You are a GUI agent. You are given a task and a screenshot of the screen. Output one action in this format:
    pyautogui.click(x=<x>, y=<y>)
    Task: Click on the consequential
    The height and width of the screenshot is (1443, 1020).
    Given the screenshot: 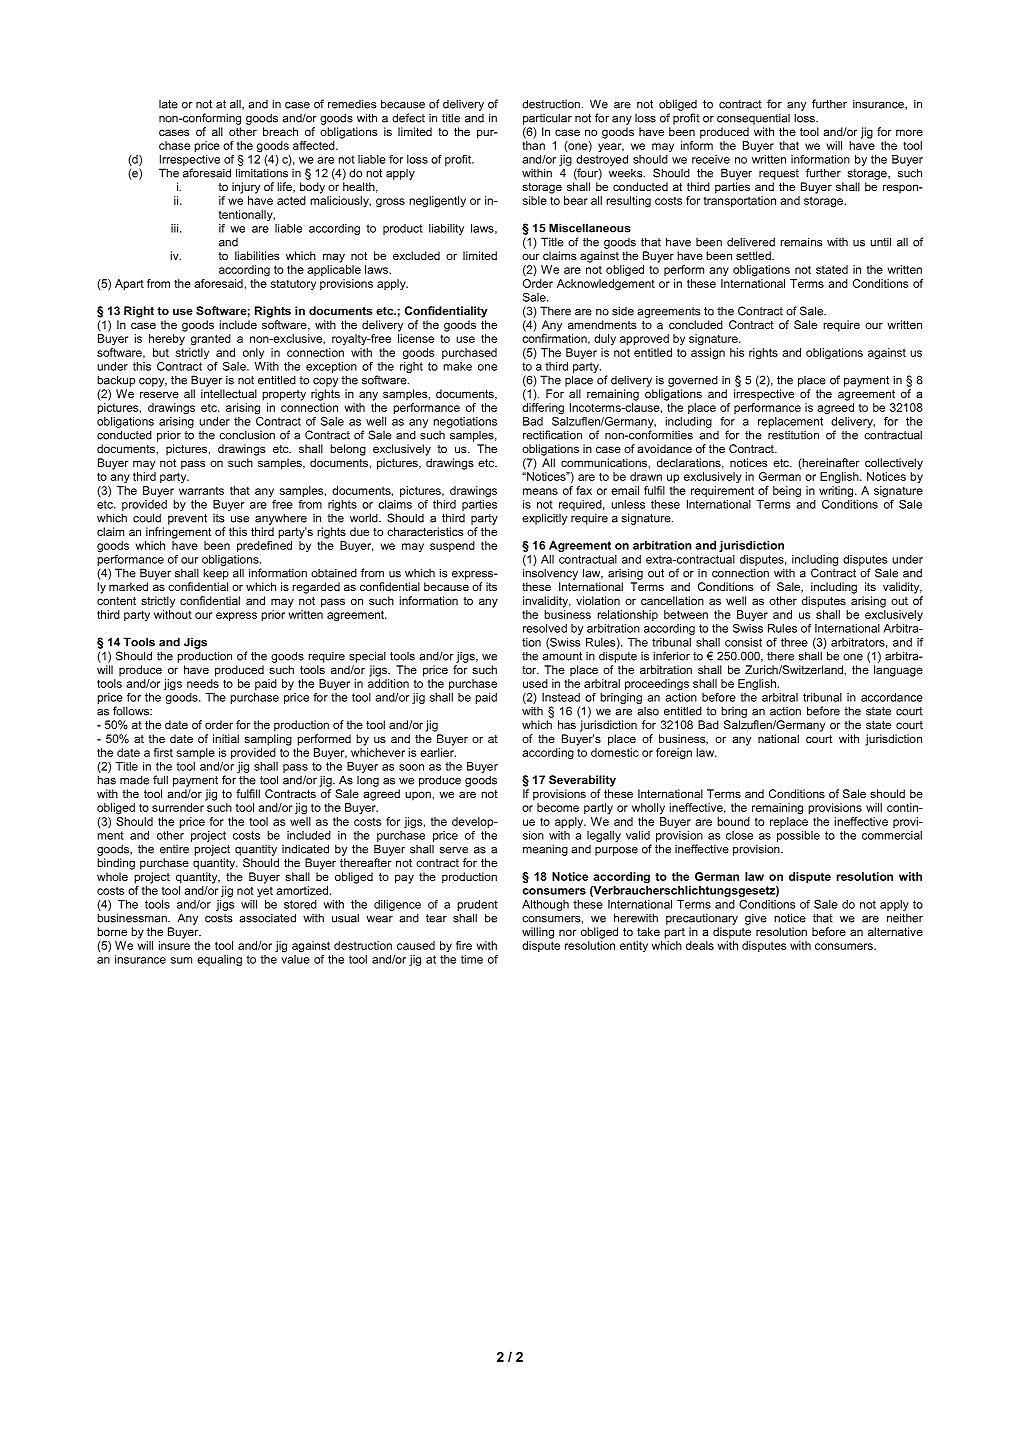 What is the action you would take?
    pyautogui.click(x=753, y=119)
